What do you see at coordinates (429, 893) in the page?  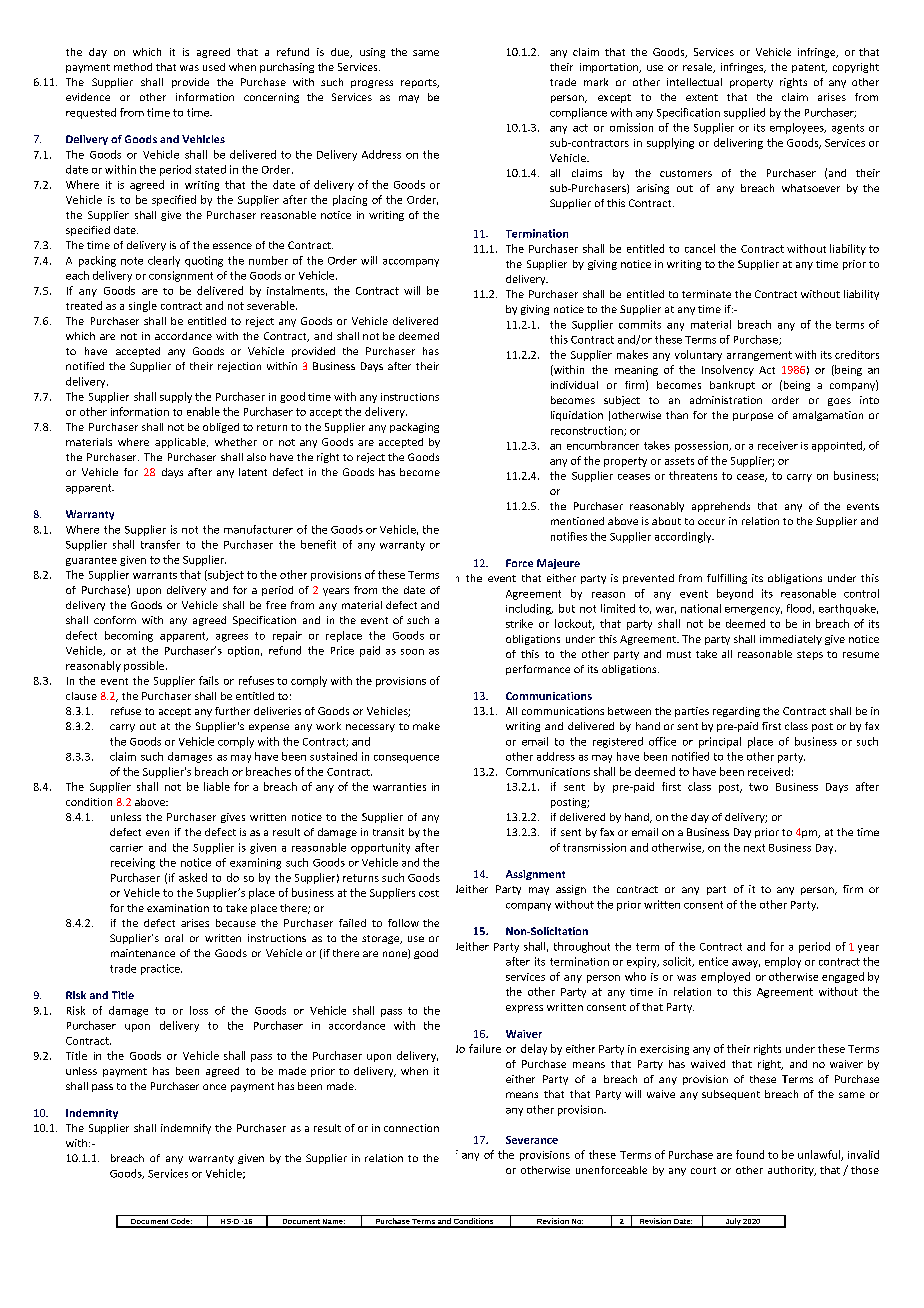 I see `cost` at bounding box center [429, 893].
